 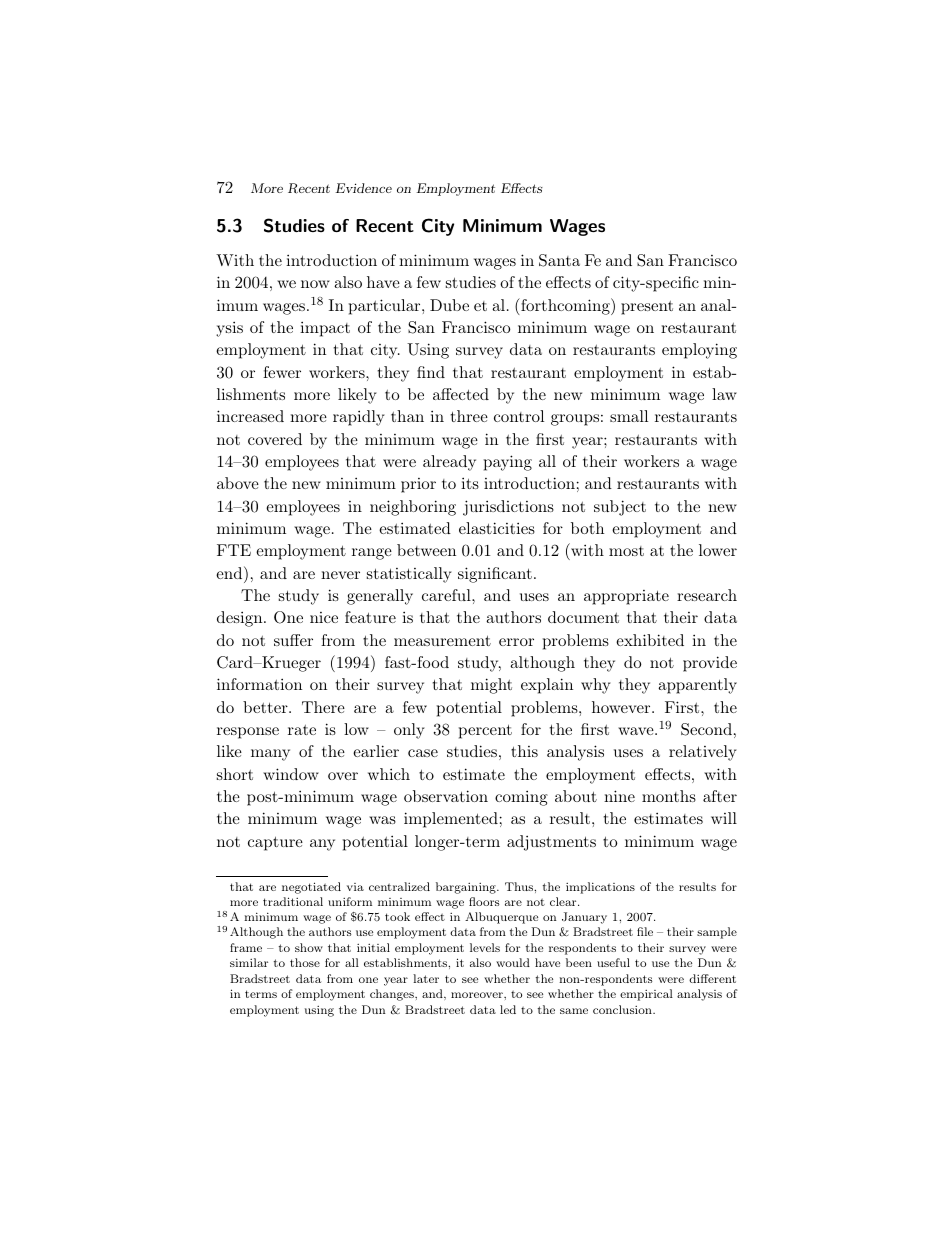 I want to click on months, so click(x=669, y=796).
